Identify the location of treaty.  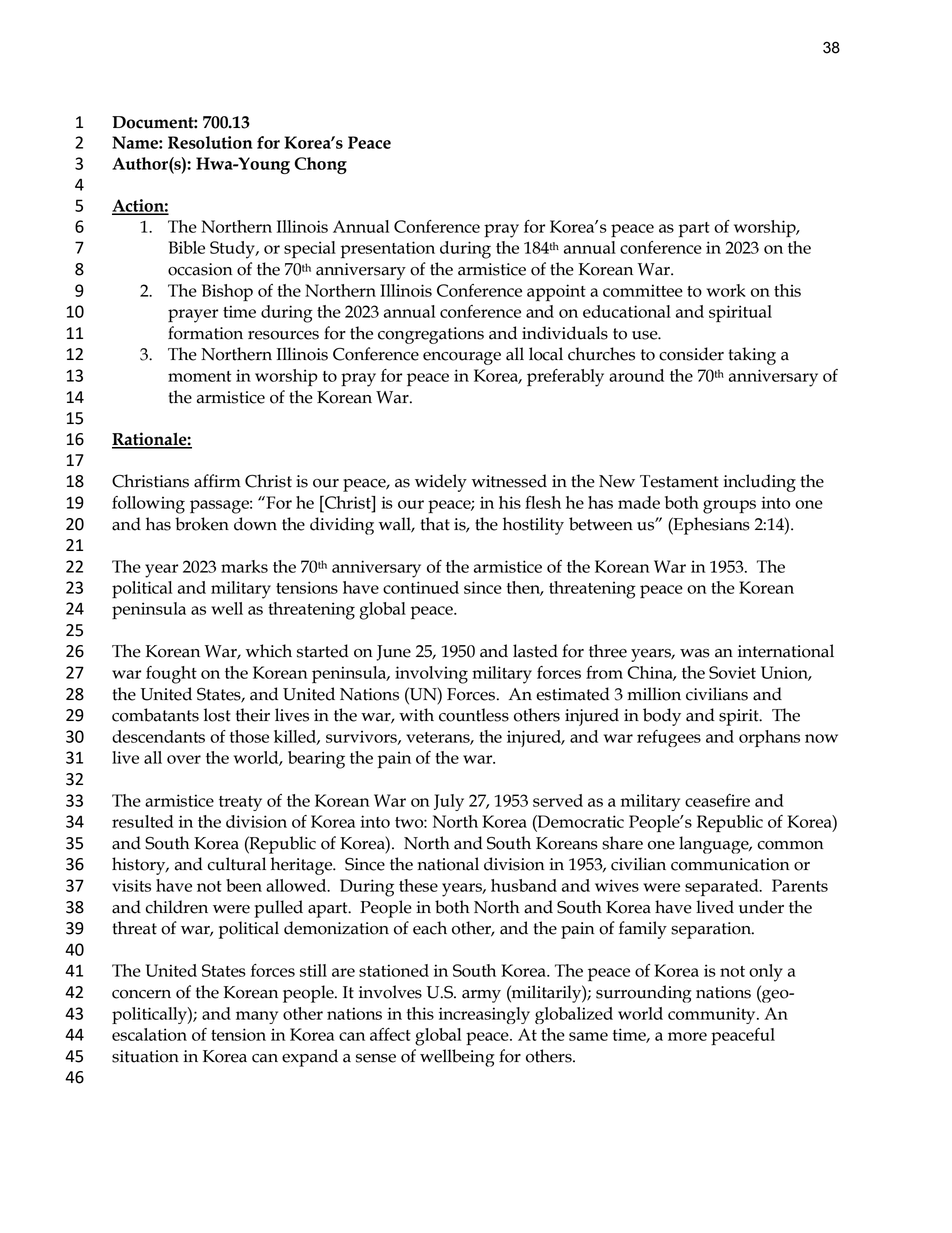
(240, 803).
